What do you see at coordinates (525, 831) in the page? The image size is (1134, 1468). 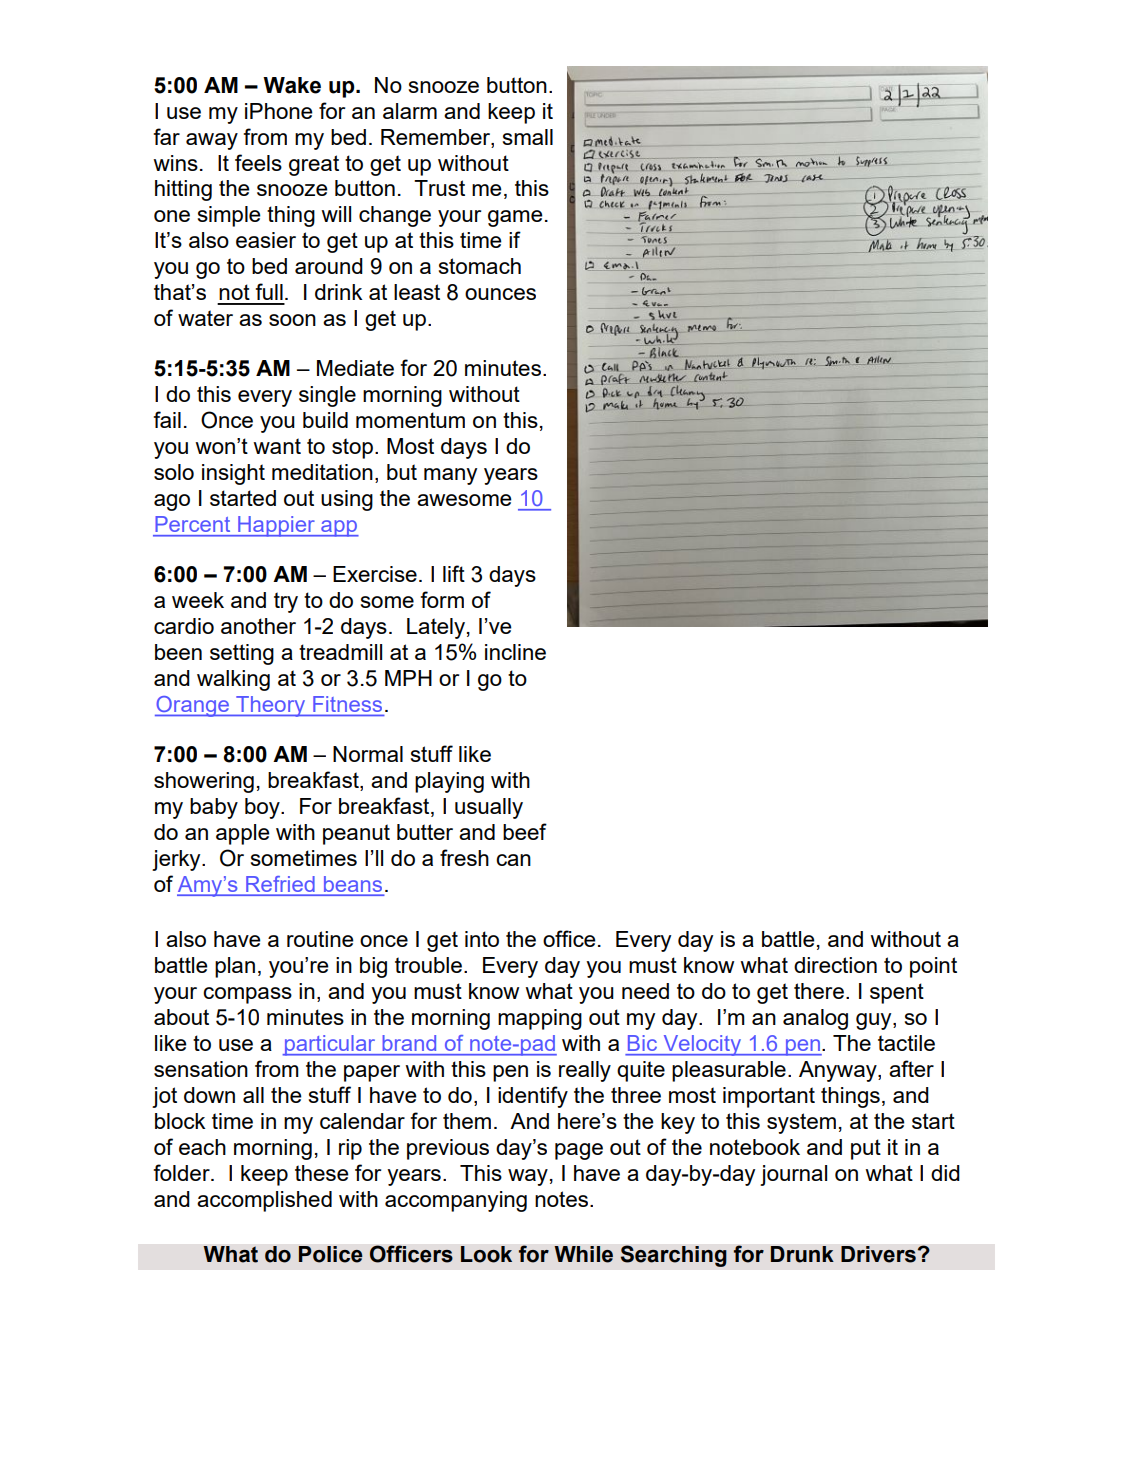 I see `beef` at bounding box center [525, 831].
